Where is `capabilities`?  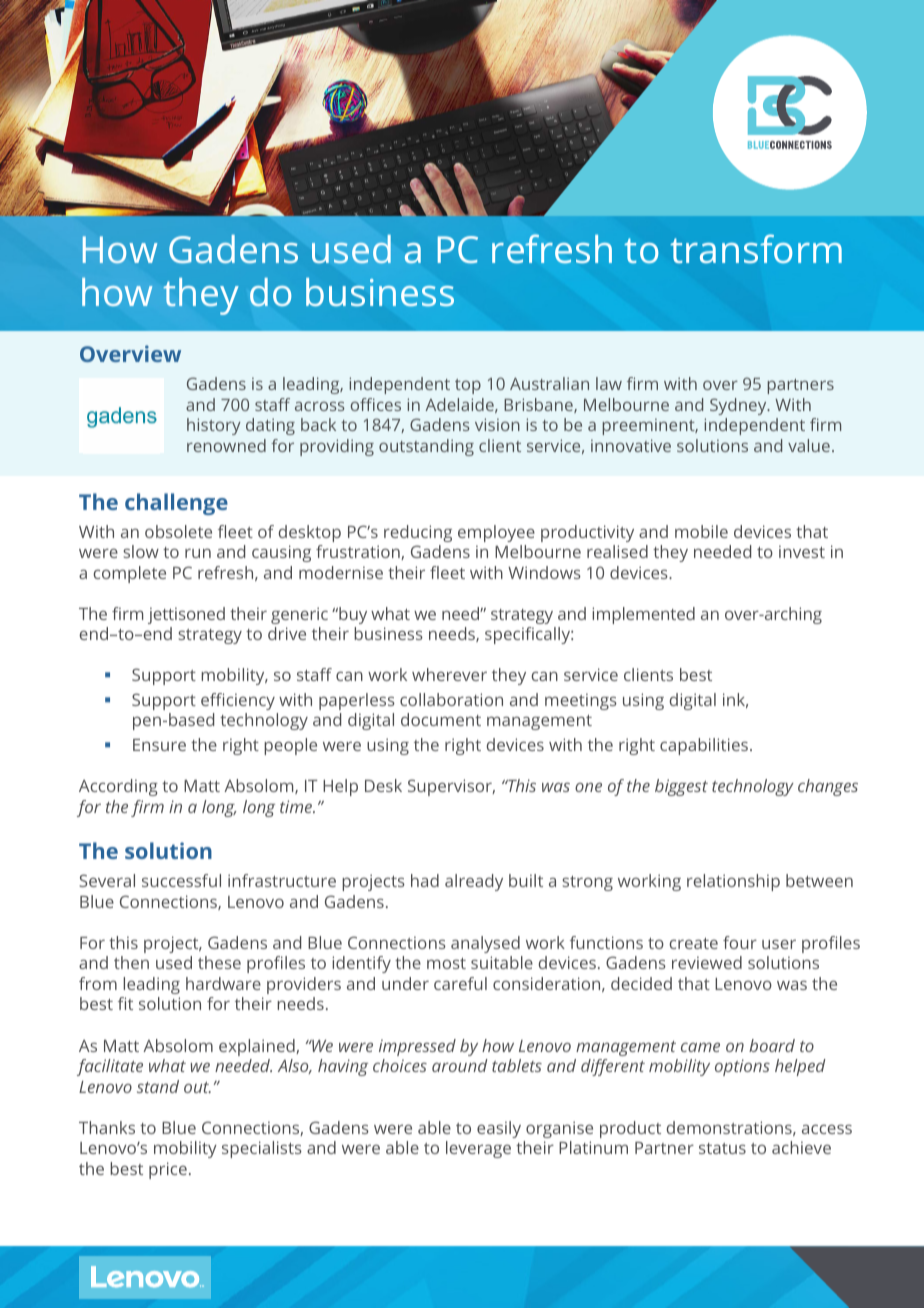
capabilities is located at coordinates (704, 746).
